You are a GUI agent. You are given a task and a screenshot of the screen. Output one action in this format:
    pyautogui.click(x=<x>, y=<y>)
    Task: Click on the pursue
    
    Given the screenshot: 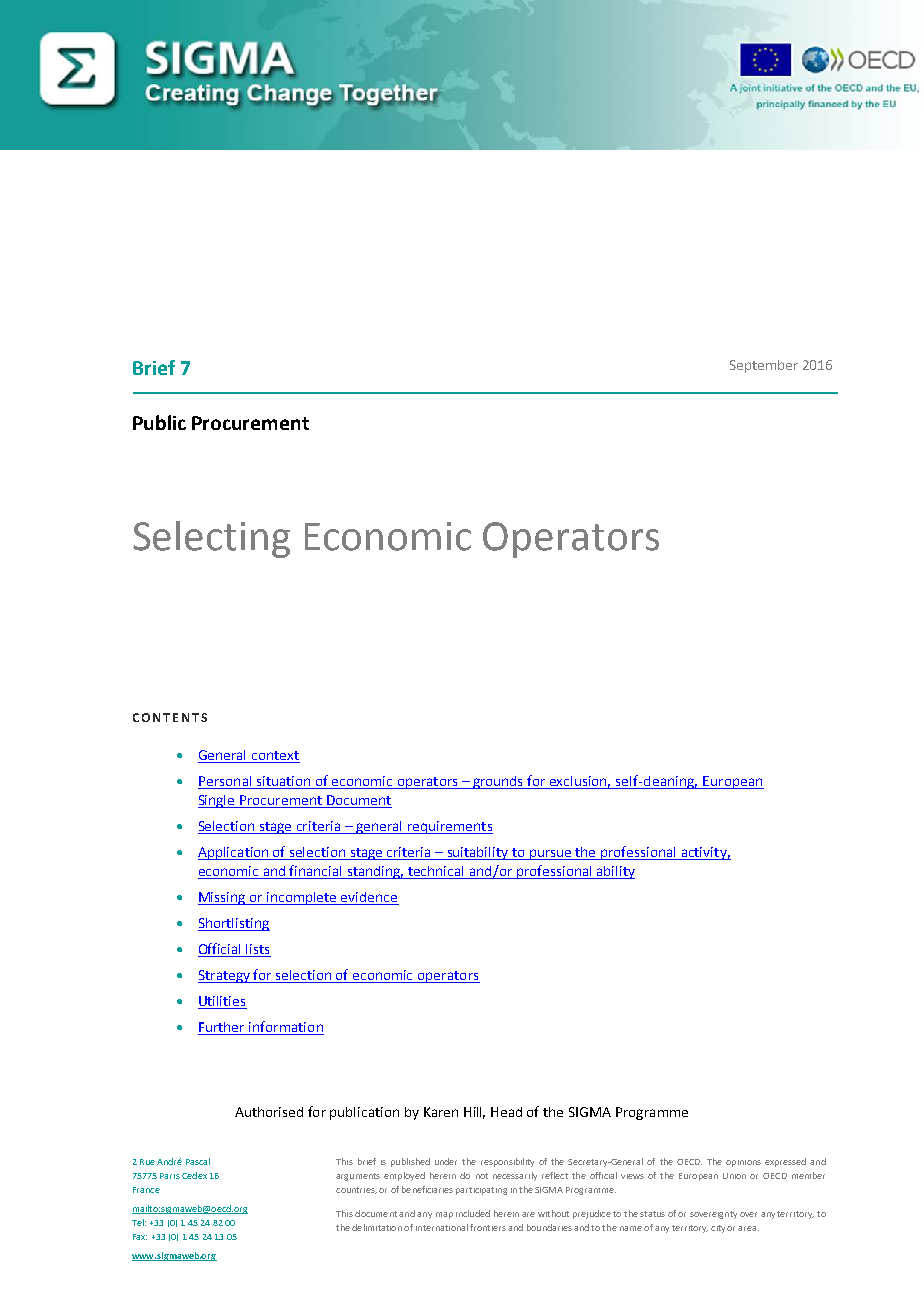 What is the action you would take?
    pyautogui.click(x=550, y=854)
